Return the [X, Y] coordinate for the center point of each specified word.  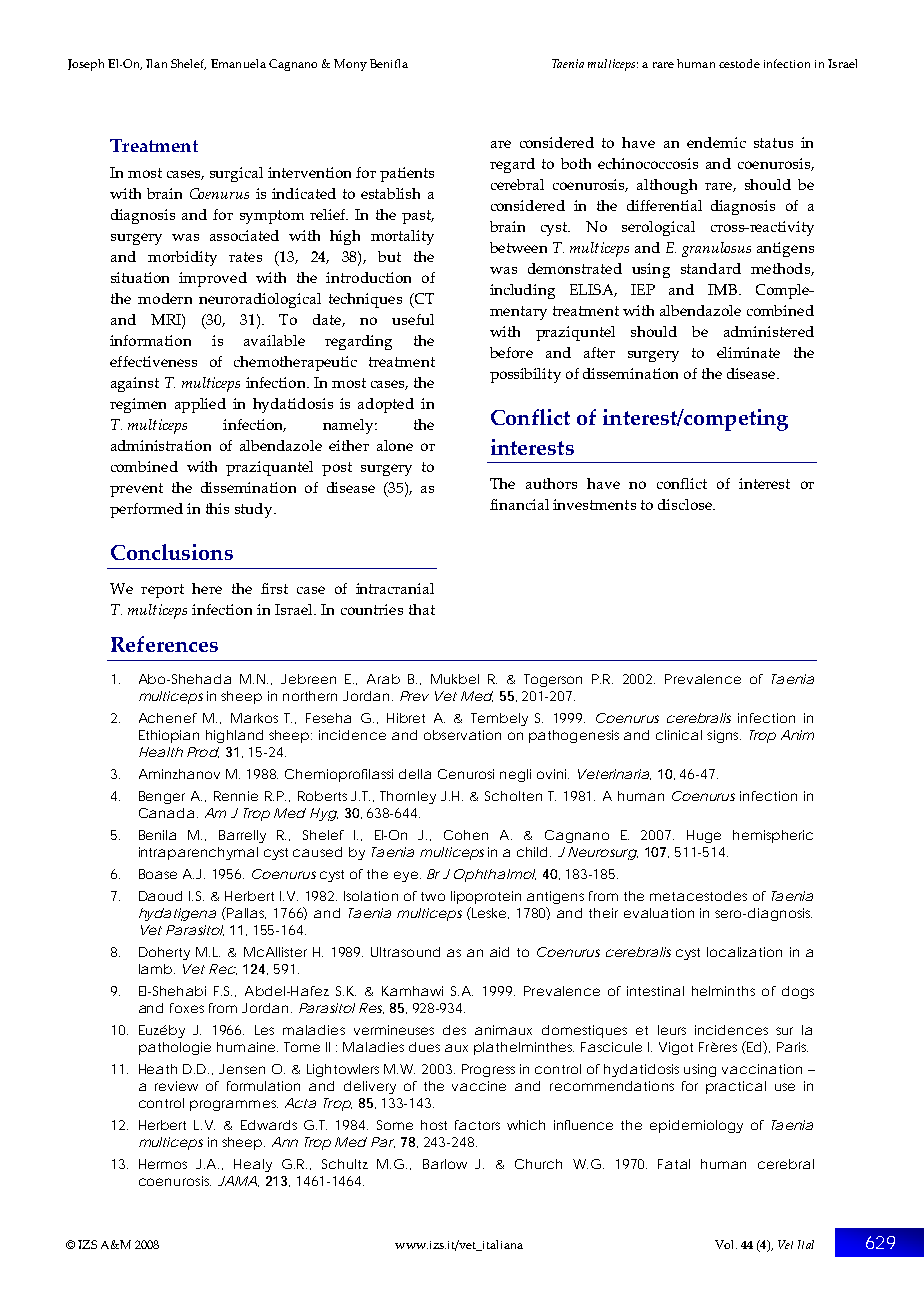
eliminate [748, 352]
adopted [386, 405]
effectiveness [153, 361]
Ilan [156, 63]
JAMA [237, 1181]
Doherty [164, 953]
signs [724, 736]
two [433, 896]
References [164, 644]
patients [407, 174]
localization [744, 952]
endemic [716, 142]
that [422, 609]
